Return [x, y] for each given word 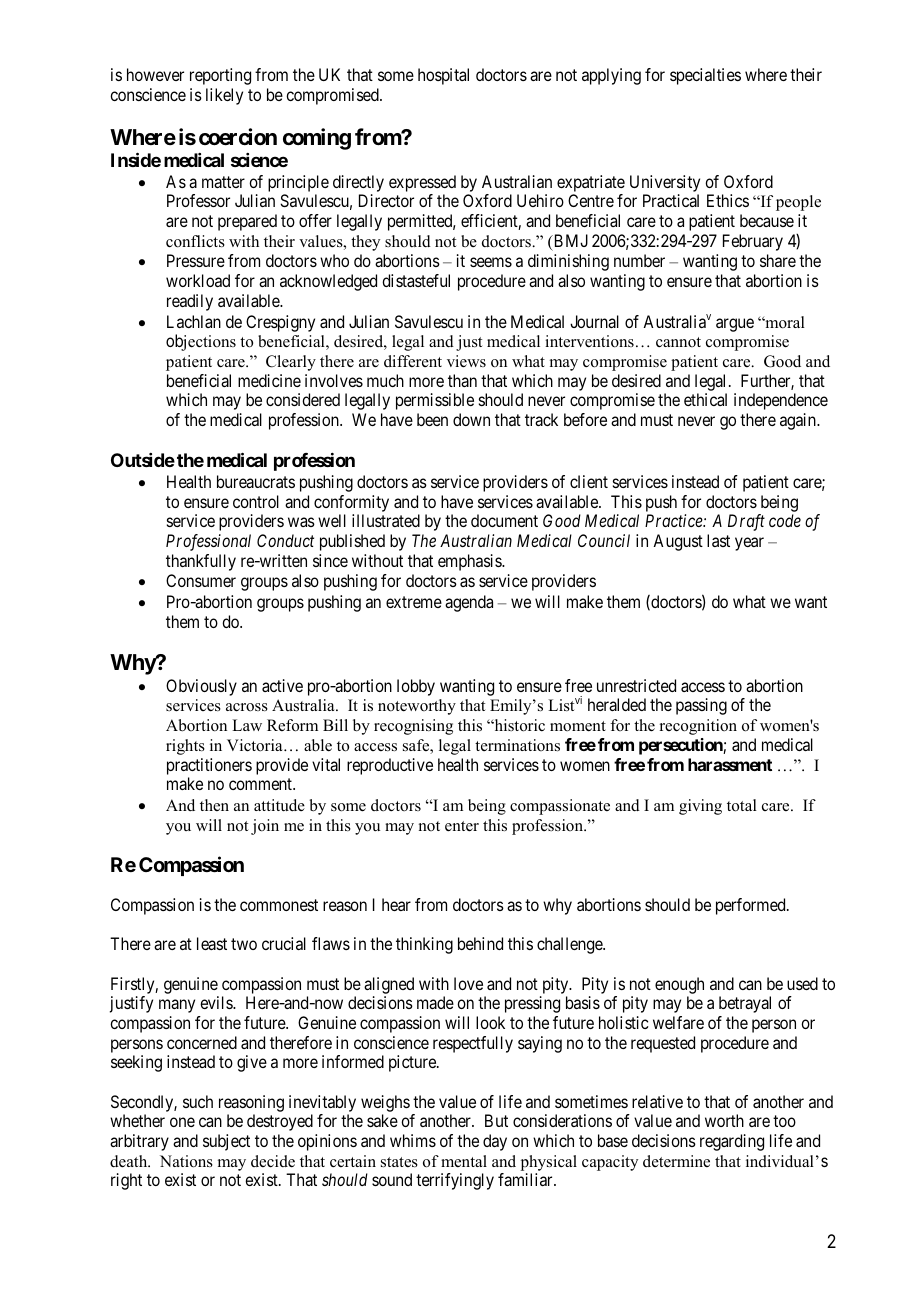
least [212, 943]
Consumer [201, 580]
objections [201, 342]
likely [224, 96]
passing [701, 706]
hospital [443, 76]
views [466, 361]
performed [752, 906]
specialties [705, 76]
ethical [705, 399]
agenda [469, 603]
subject [226, 1142]
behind [480, 943]
